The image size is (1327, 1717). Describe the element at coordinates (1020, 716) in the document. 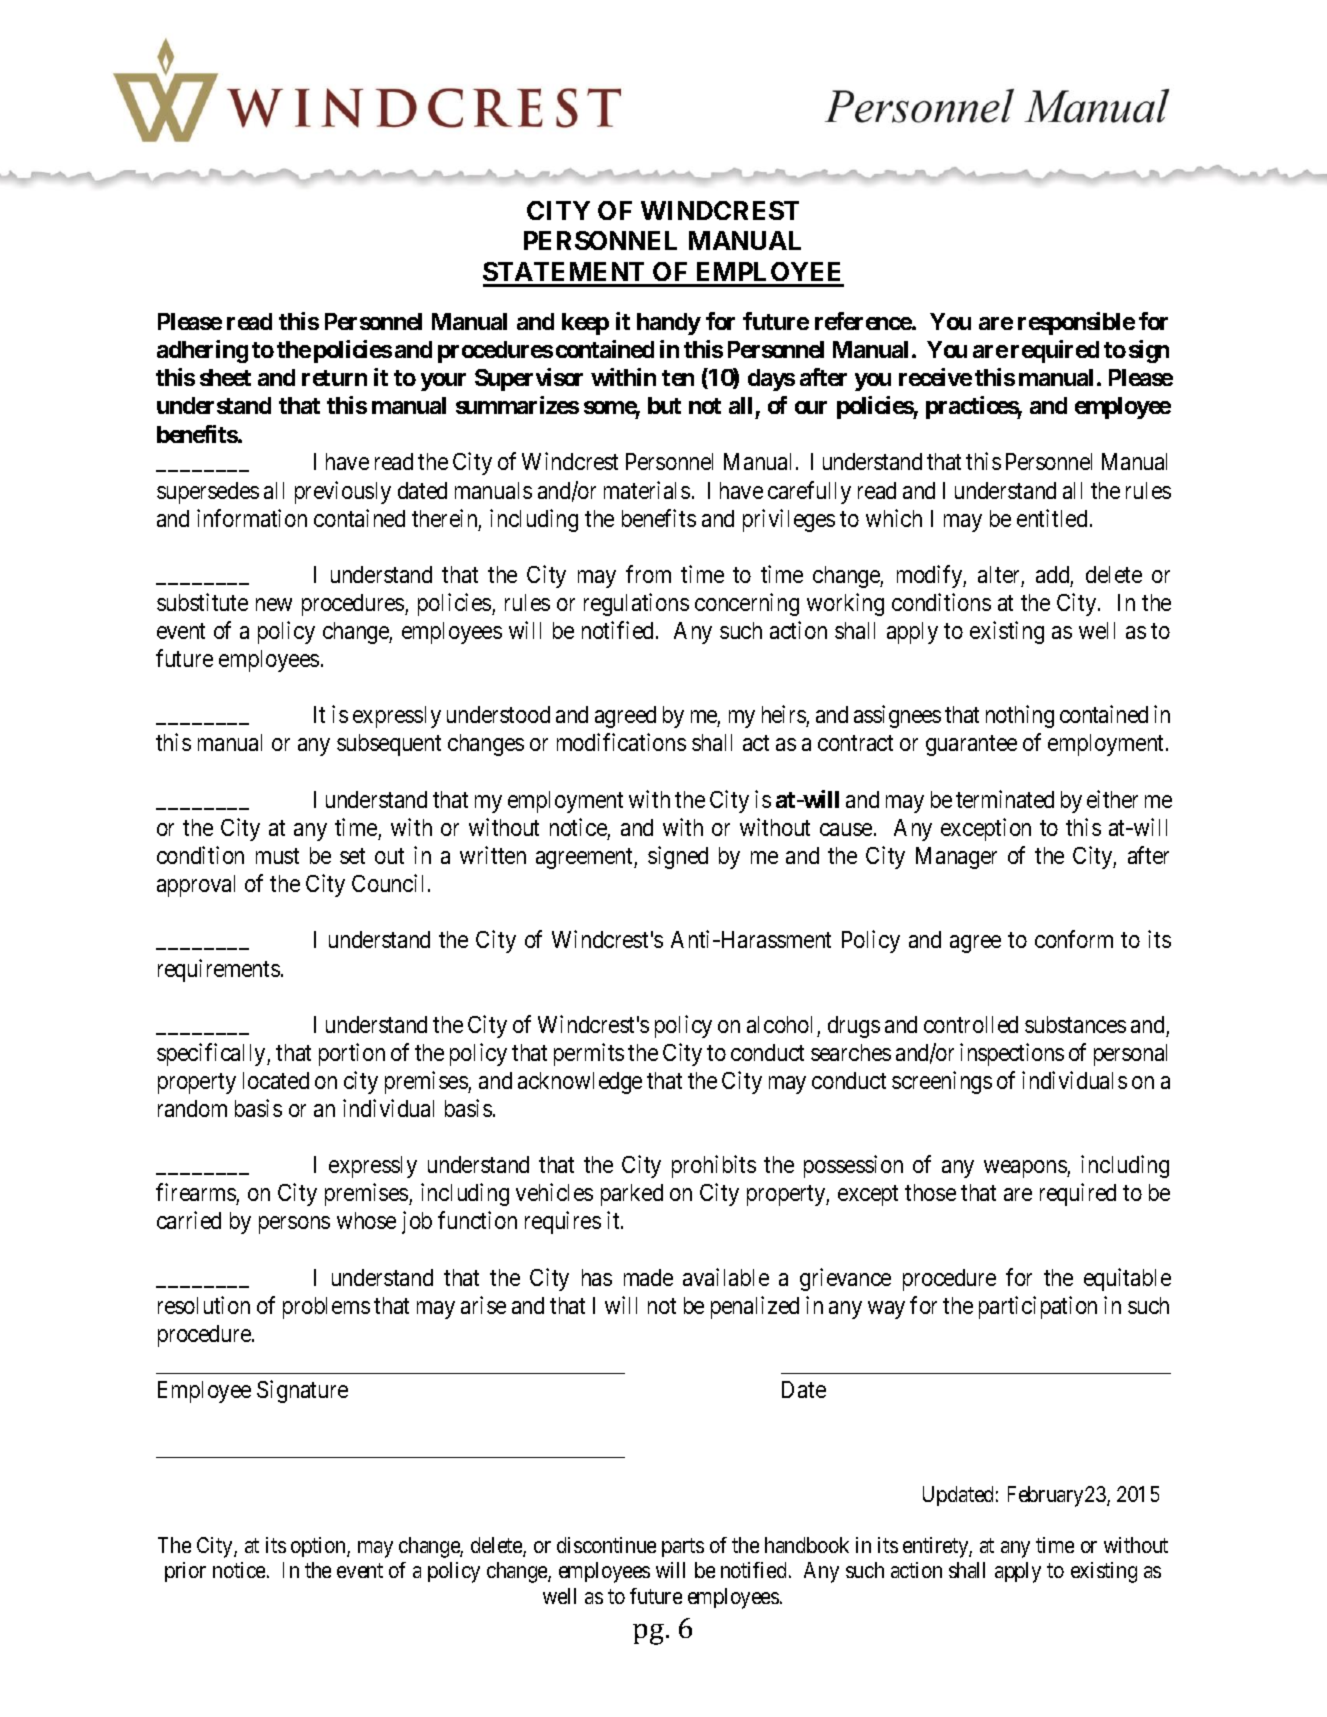

I see `nothing` at that location.
